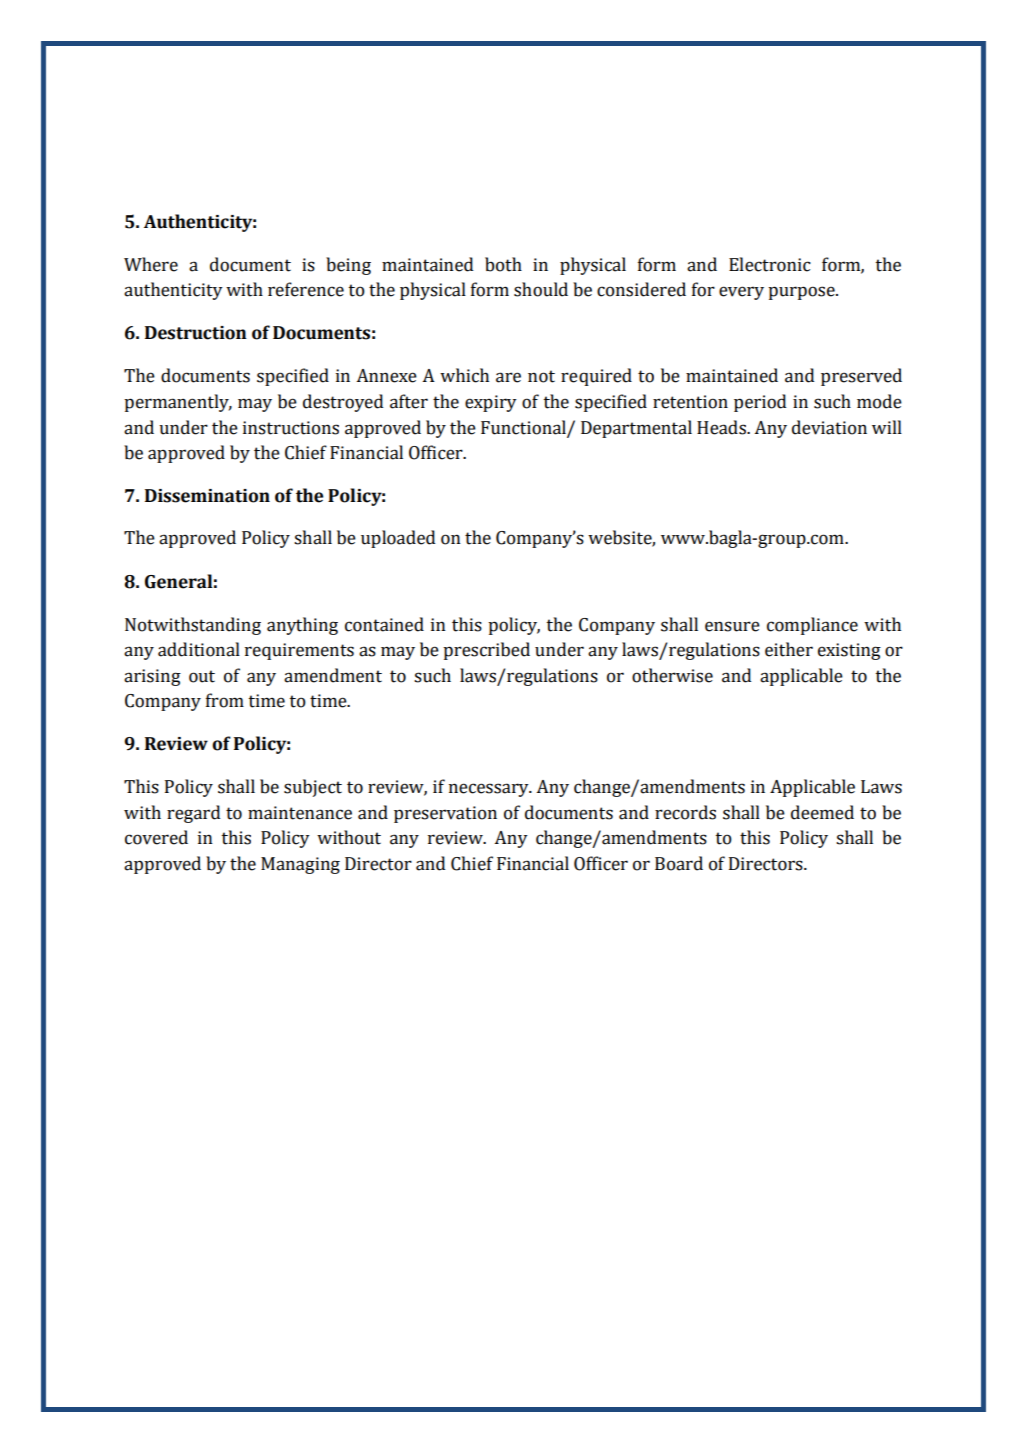 The width and height of the screenshot is (1027, 1453). I want to click on additional, so click(199, 649).
